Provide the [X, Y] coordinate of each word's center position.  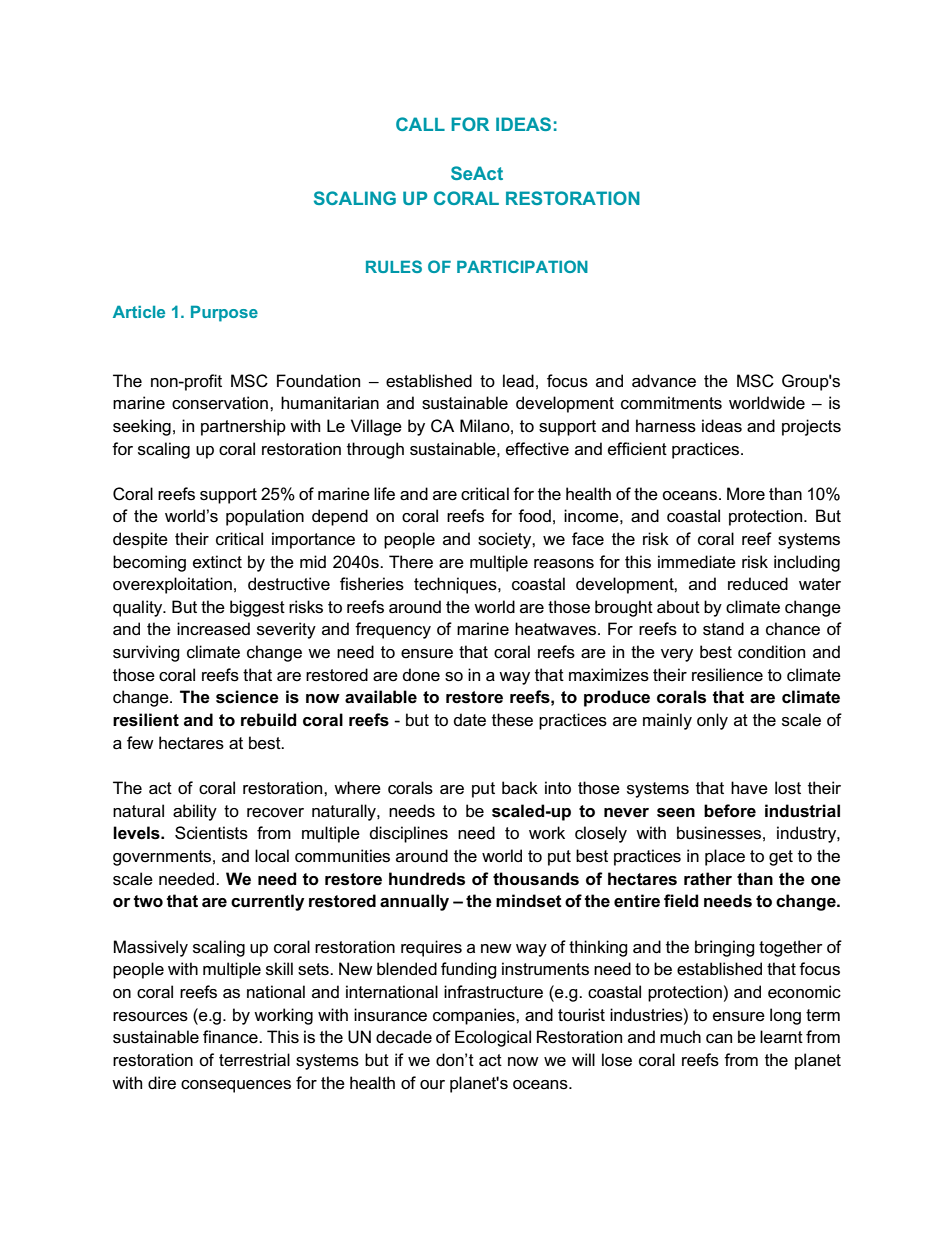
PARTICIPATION [522, 266]
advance [664, 381]
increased [213, 629]
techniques [456, 585]
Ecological [493, 1038]
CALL [420, 124]
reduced [758, 584]
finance [231, 1037]
